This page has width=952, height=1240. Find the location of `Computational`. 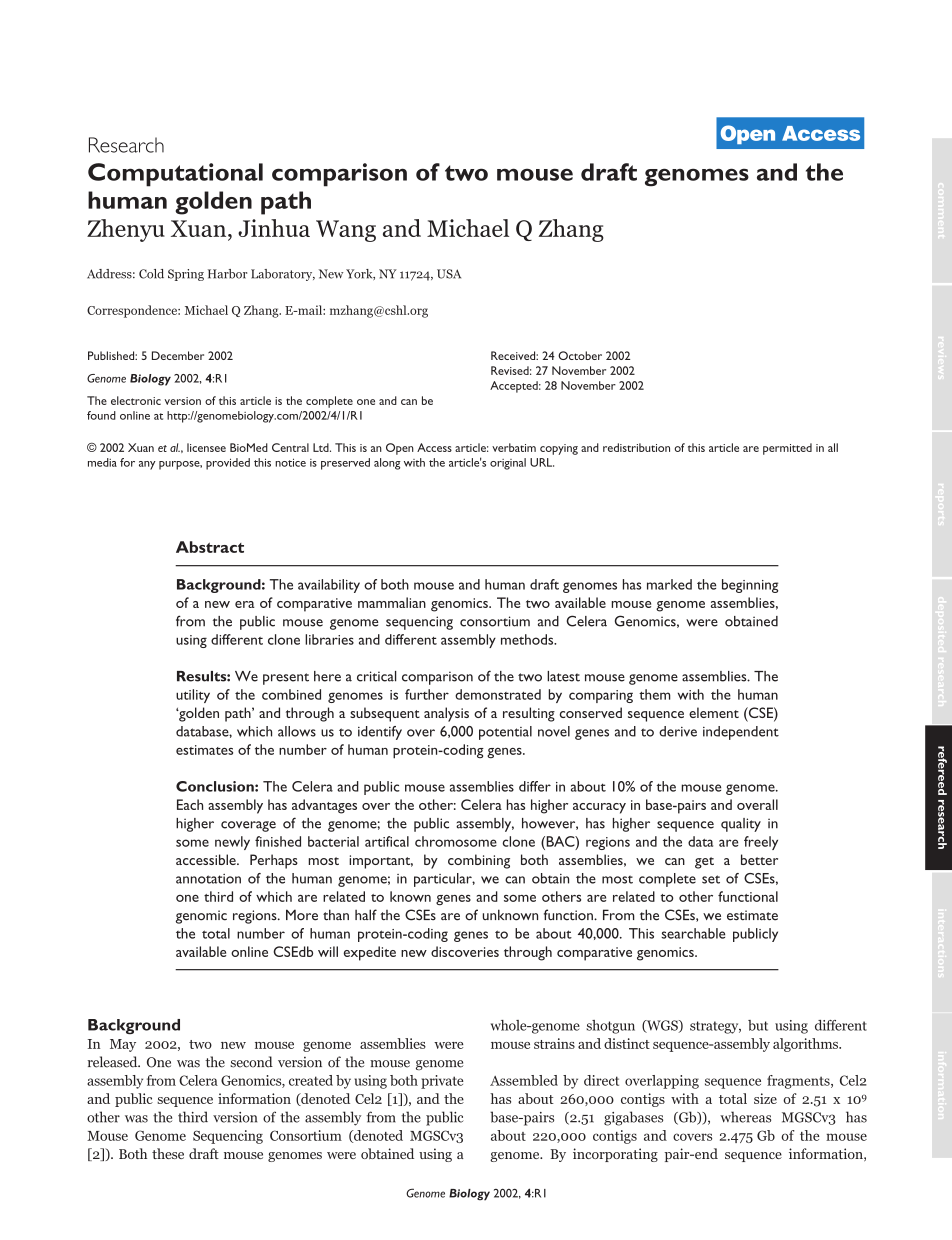

Computational is located at coordinates (175, 175).
